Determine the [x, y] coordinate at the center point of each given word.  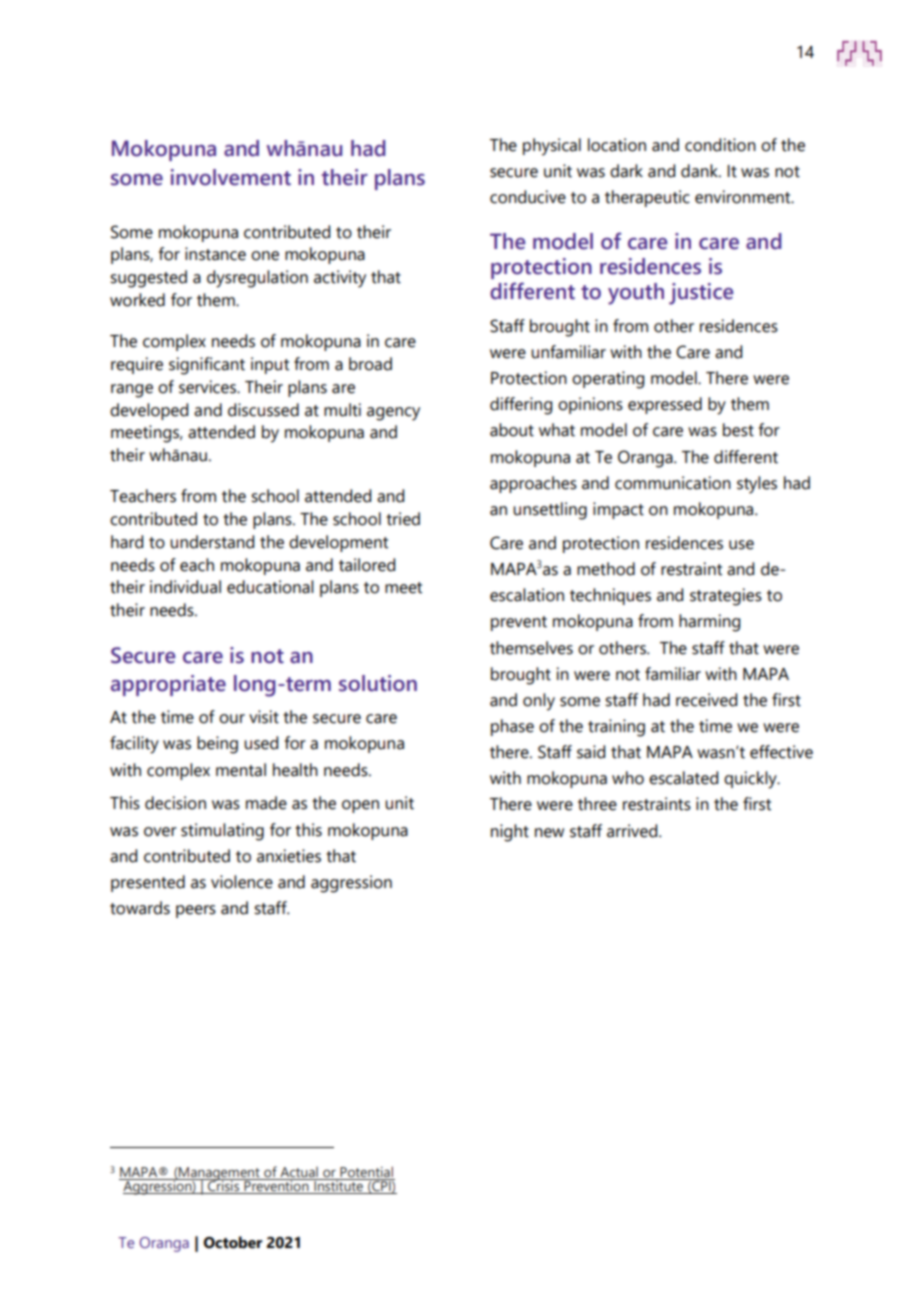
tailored [367, 565]
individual [185, 587]
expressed [665, 405]
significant [207, 366]
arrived [633, 831]
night [510, 833]
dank [700, 171]
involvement [231, 177]
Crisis [223, 1186]
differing [521, 406]
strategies [726, 597]
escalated [683, 778]
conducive [528, 197]
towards [140, 908]
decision [175, 803]
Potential [366, 1173]
